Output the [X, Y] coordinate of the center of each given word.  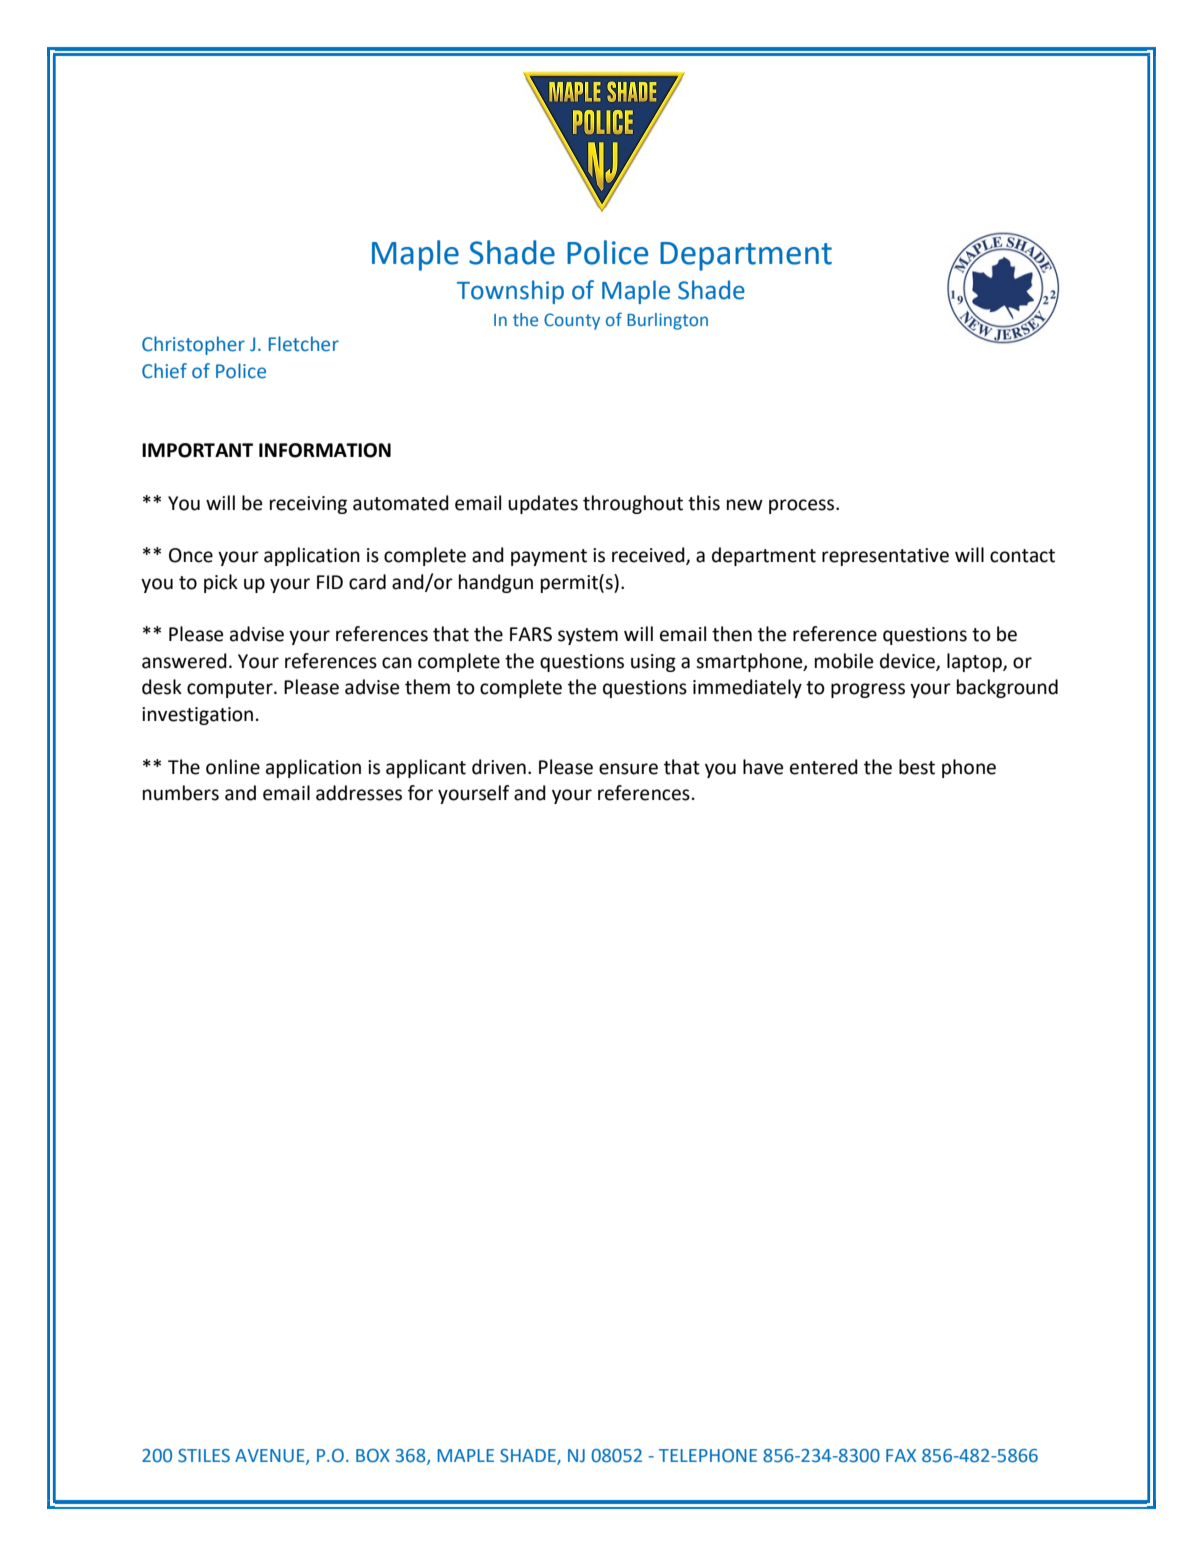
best [917, 767]
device [908, 662]
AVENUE [271, 1457]
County [572, 321]
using [653, 663]
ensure [628, 769]
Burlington [667, 321]
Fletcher [304, 344]
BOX [373, 1456]
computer [231, 689]
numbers [181, 793]
